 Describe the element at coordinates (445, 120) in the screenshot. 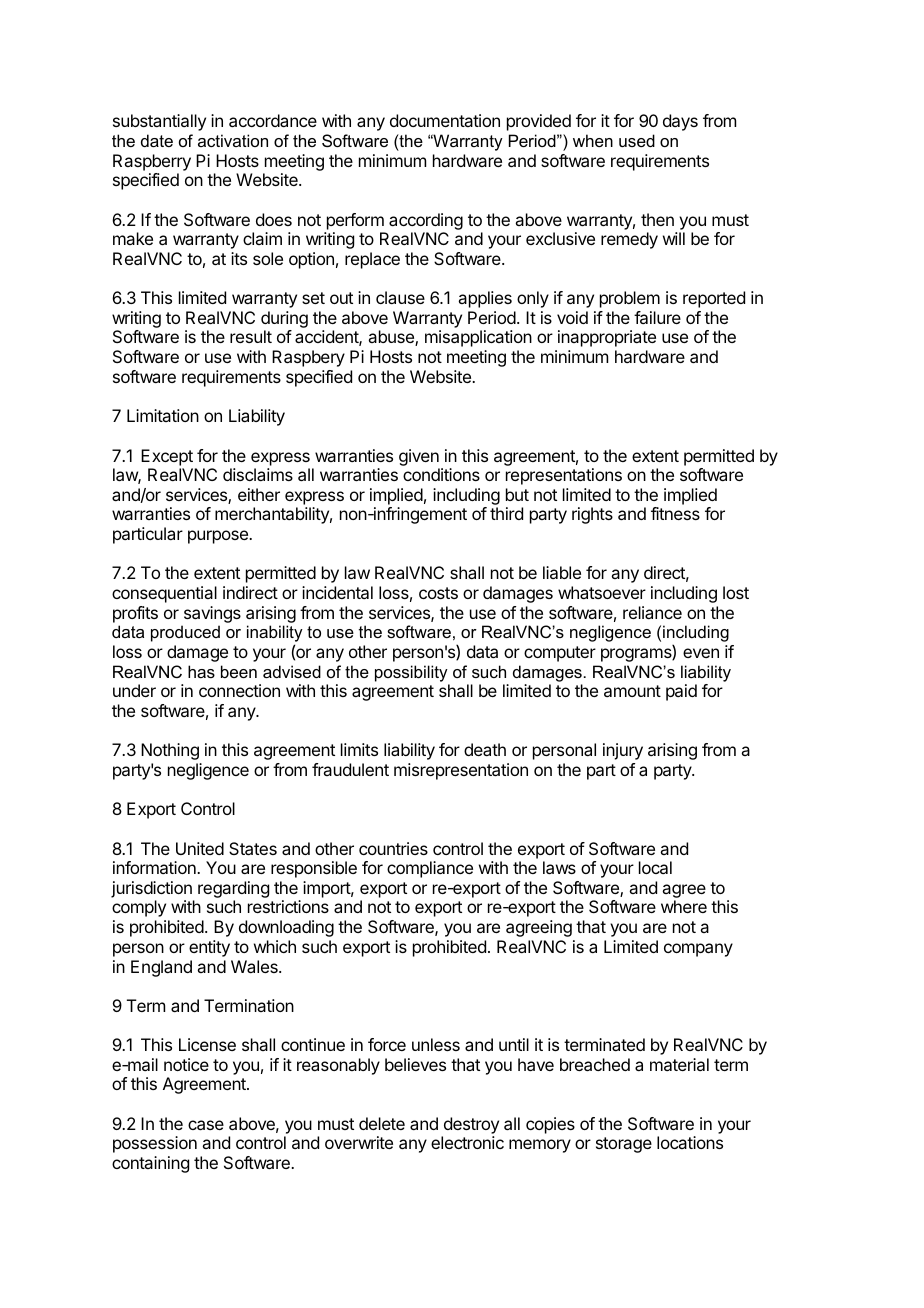

I see `documentation` at that location.
